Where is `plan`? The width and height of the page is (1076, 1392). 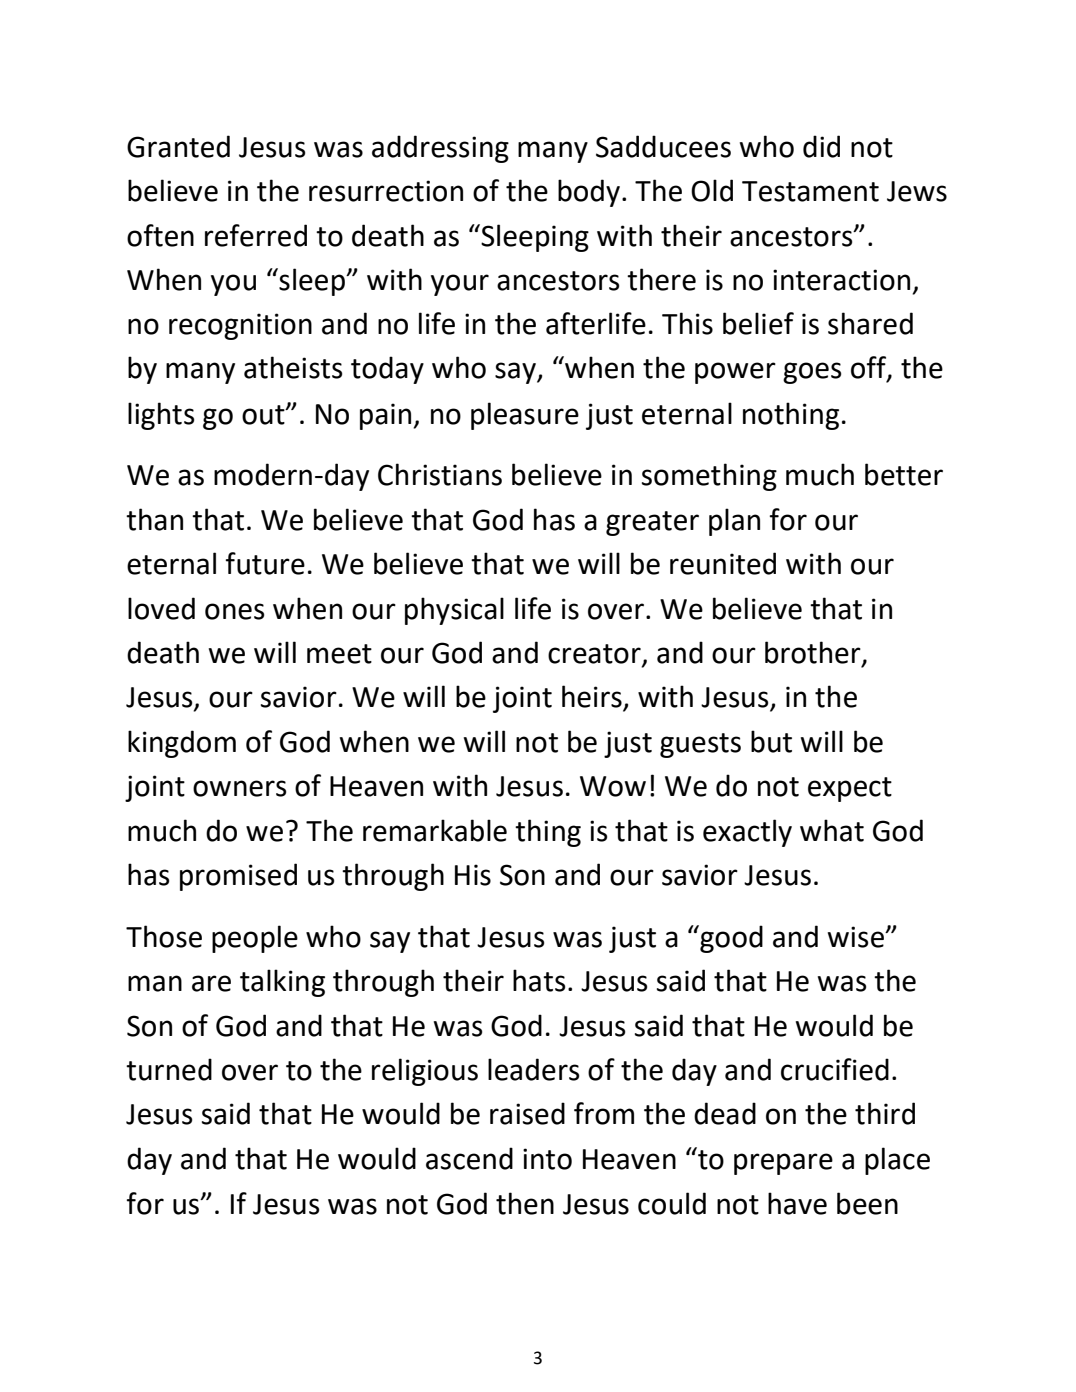 plan is located at coordinates (734, 522).
